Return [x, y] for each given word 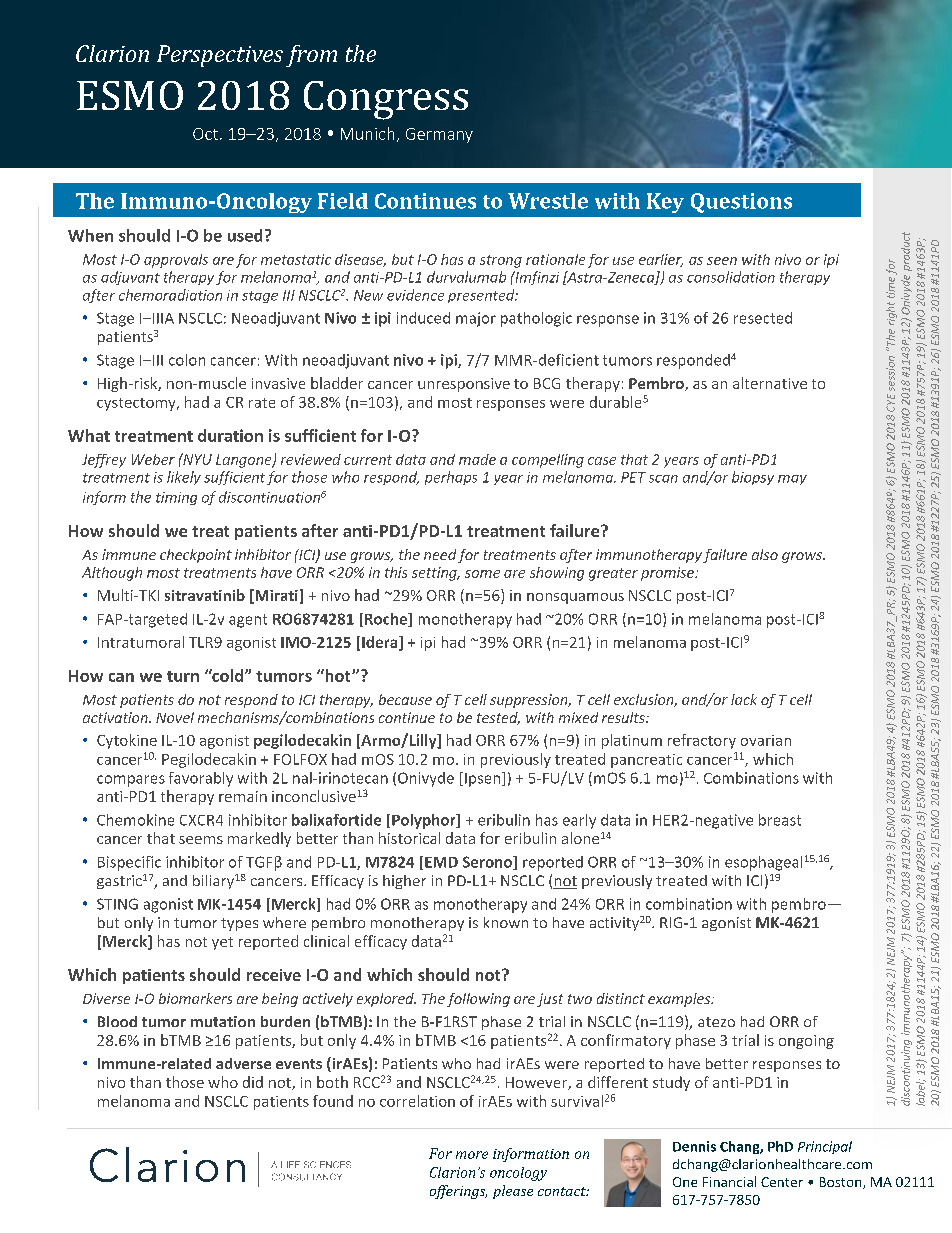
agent [248, 621]
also [765, 554]
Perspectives [220, 56]
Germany [439, 135]
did [253, 1082]
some [482, 574]
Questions [741, 203]
